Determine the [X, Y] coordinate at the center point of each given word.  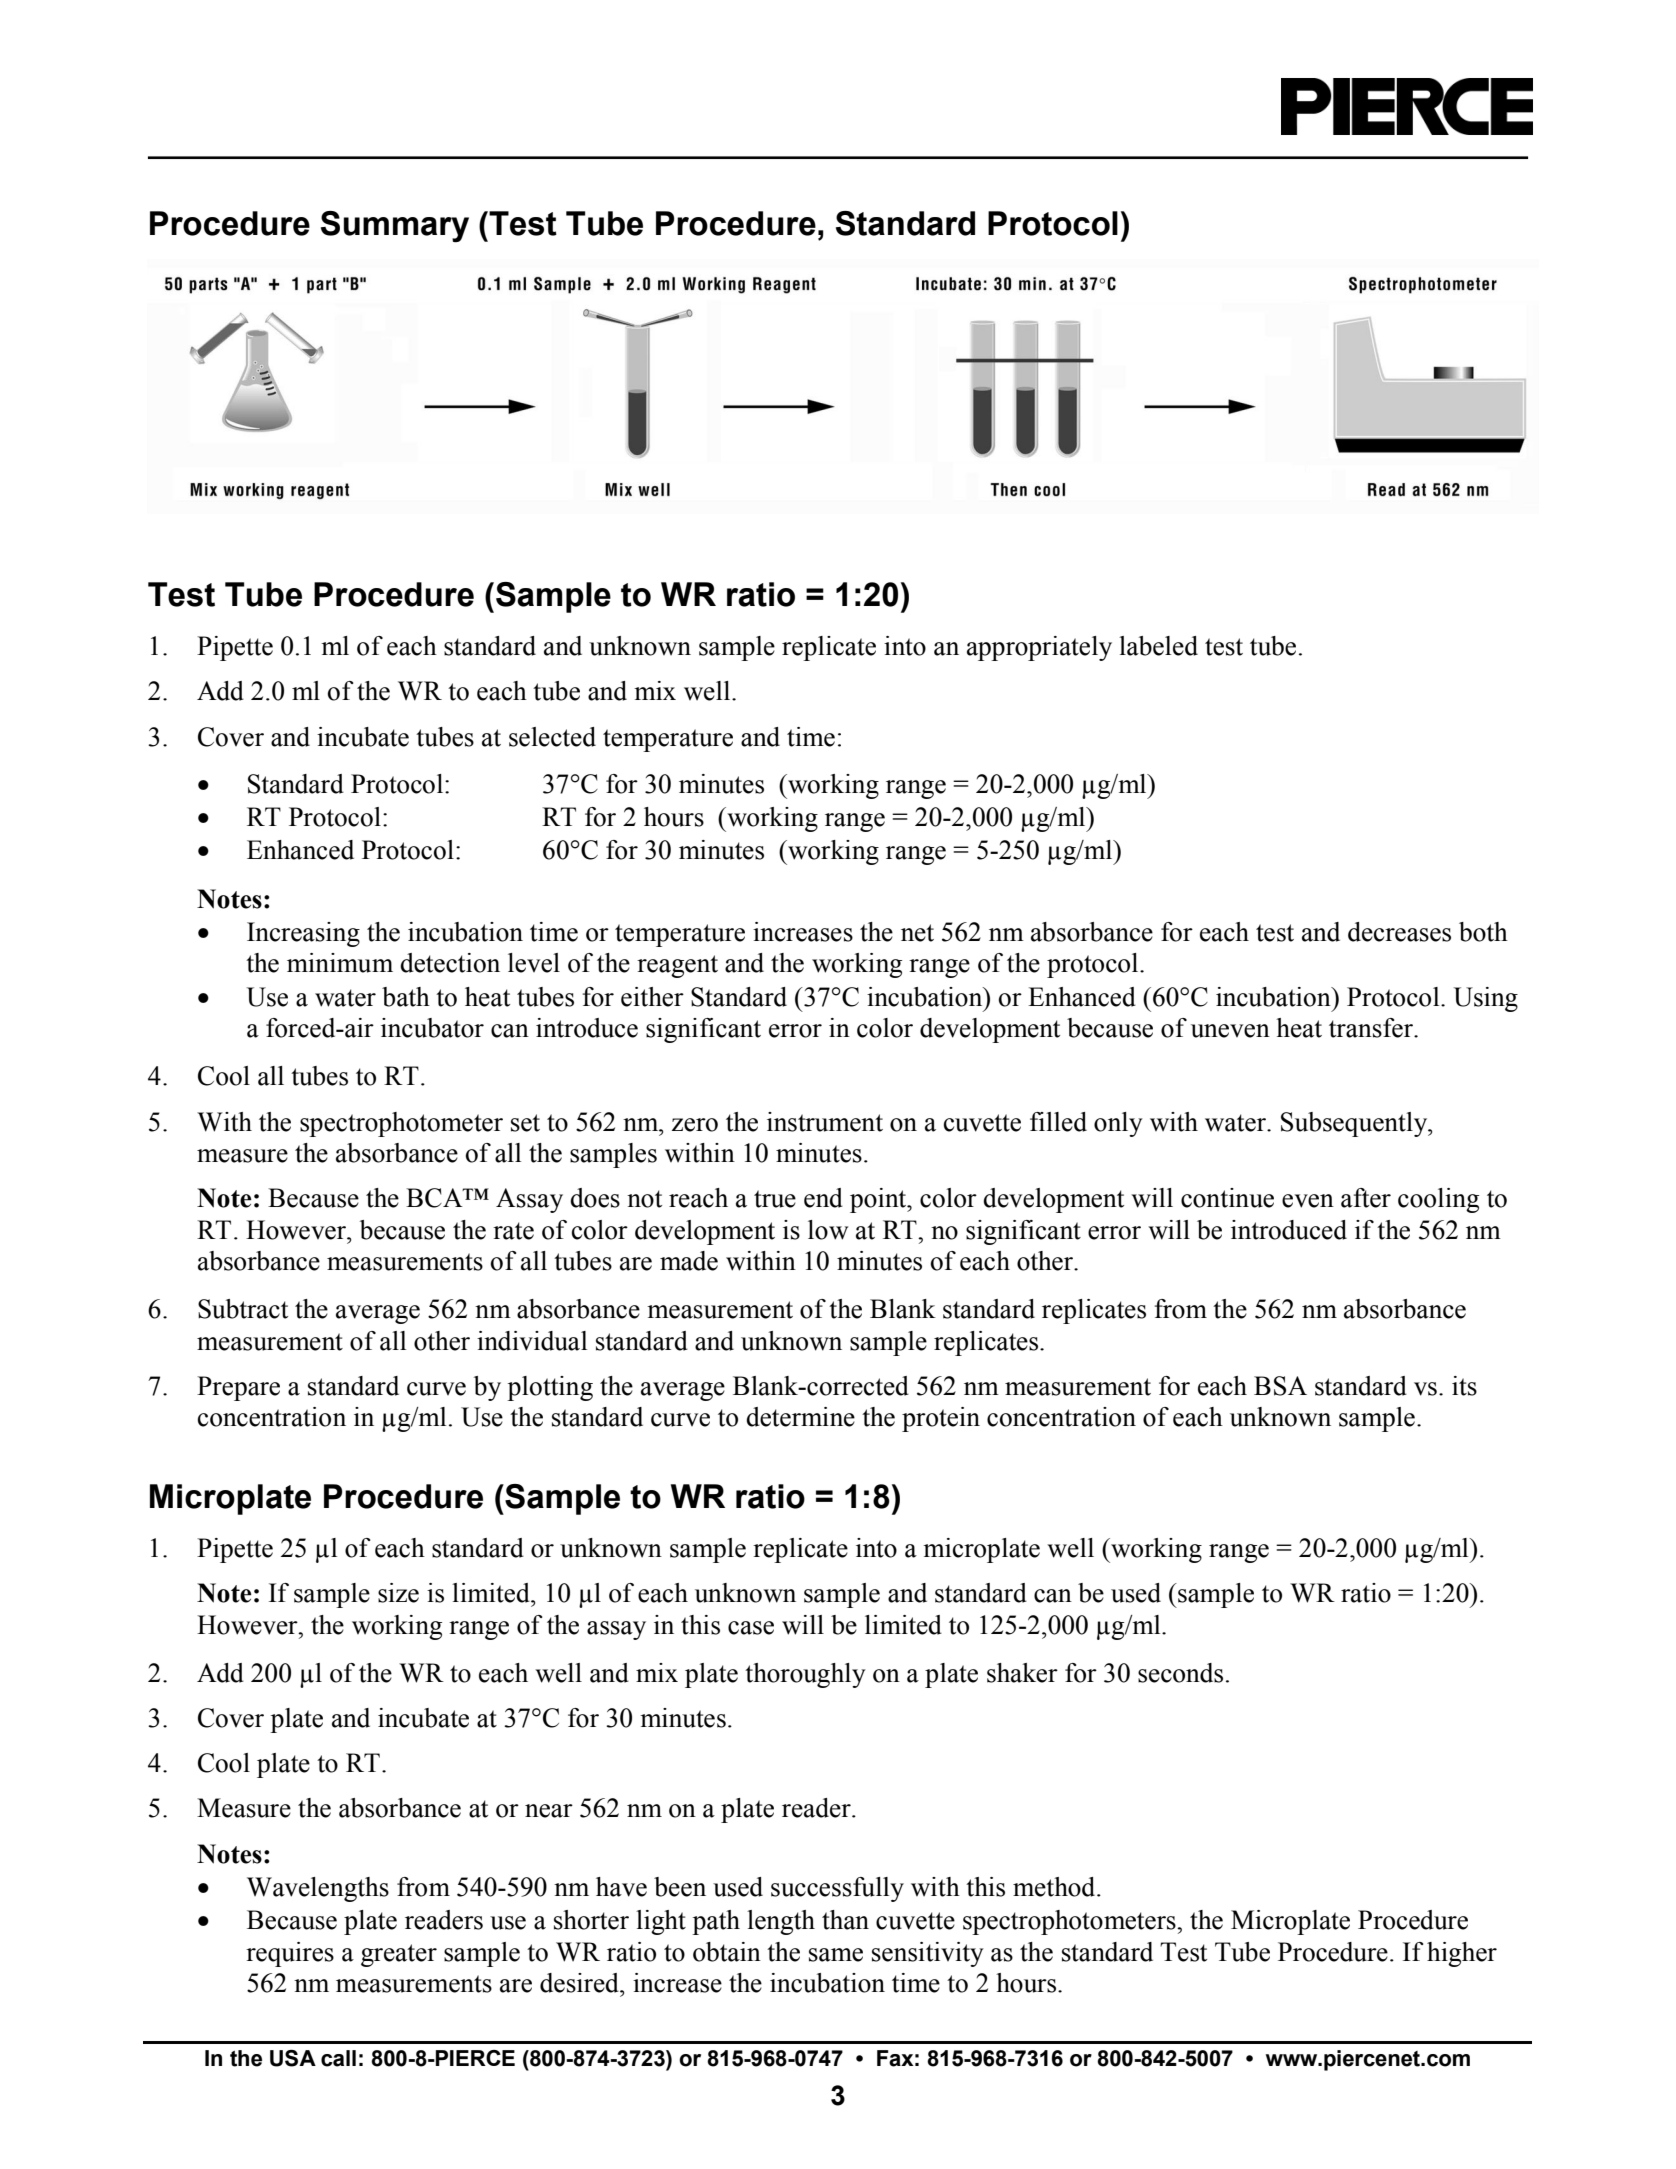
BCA [435, 1198]
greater [399, 1955]
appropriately [1039, 648]
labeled [1158, 646]
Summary [395, 227]
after [1366, 1198]
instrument [825, 1122]
